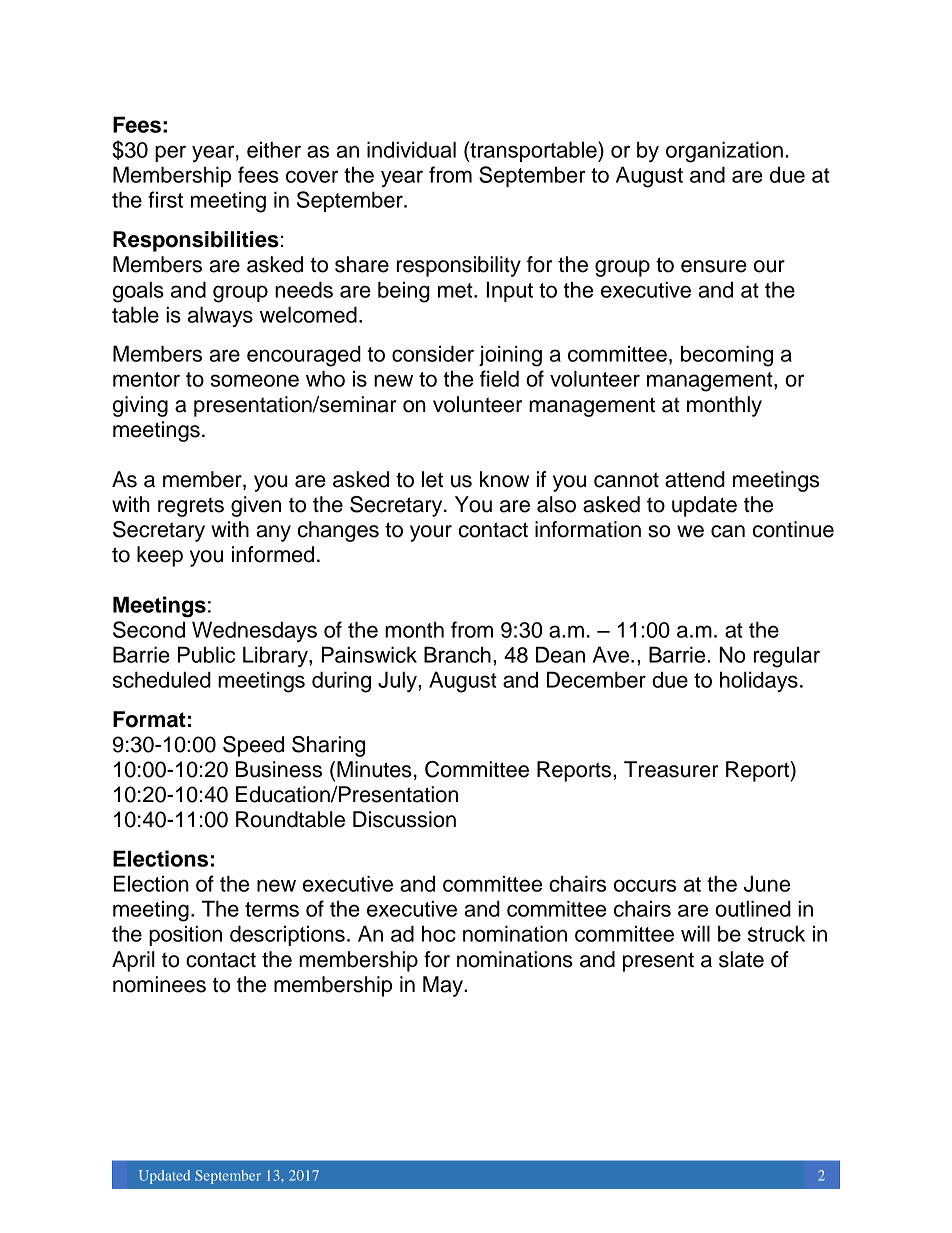 This screenshot has height=1233, width=952. I want to click on attend, so click(695, 479).
